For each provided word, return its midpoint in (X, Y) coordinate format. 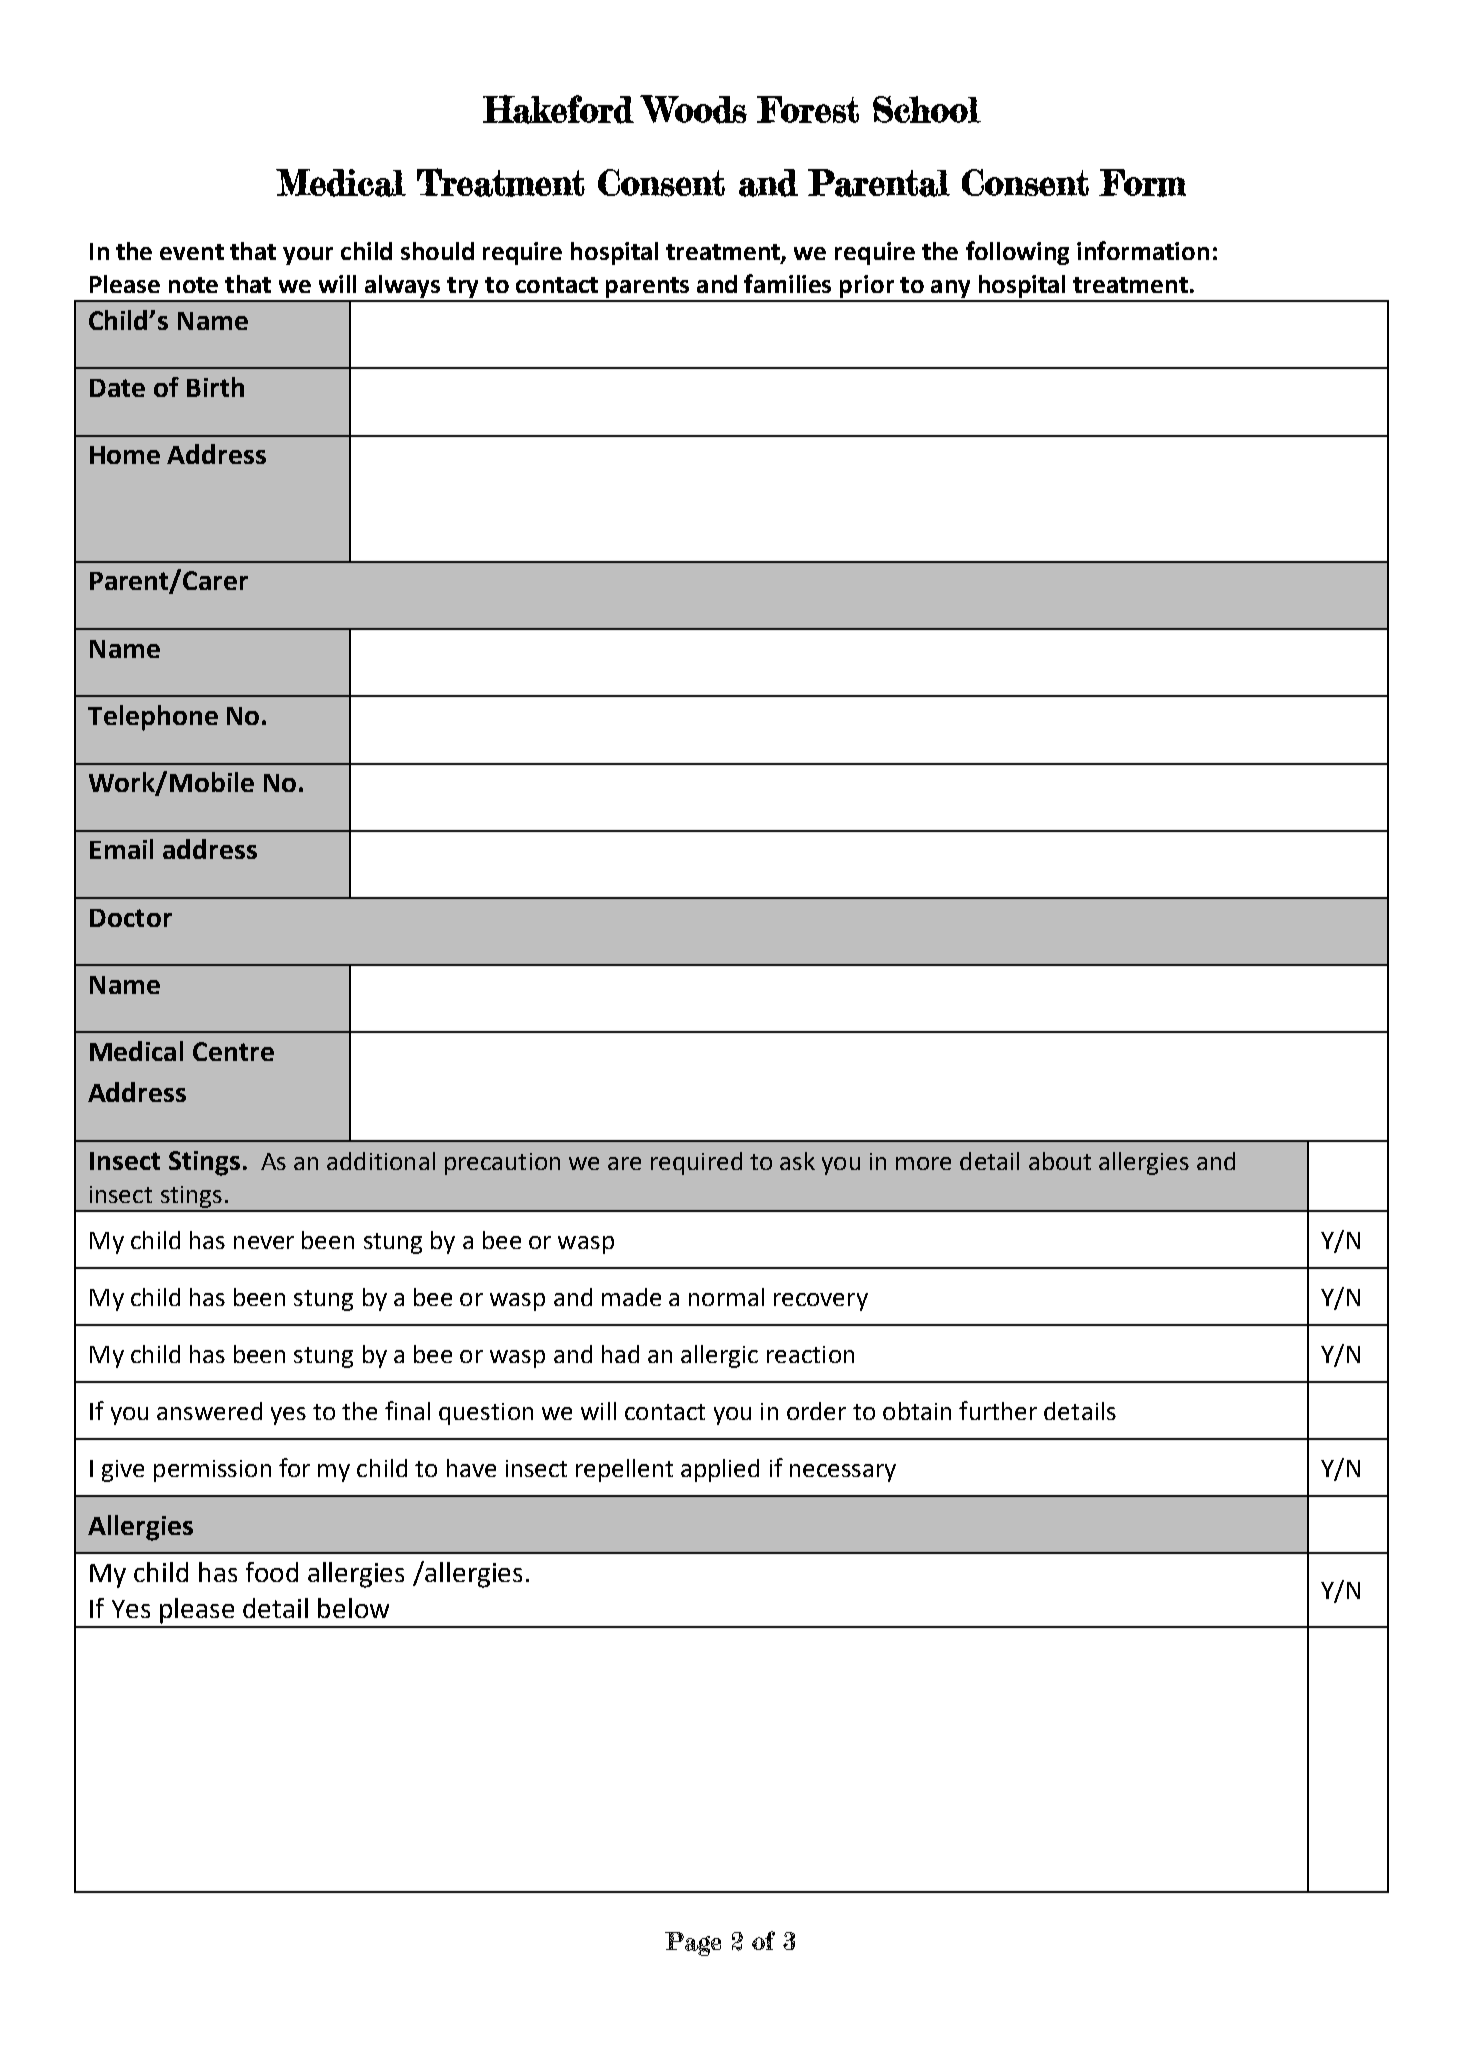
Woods (693, 109)
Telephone (153, 718)
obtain (917, 1411)
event (192, 252)
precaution (502, 1164)
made (631, 1297)
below (353, 1608)
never (264, 1242)
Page (693, 1944)
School (927, 109)
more (923, 1163)
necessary (843, 1473)
